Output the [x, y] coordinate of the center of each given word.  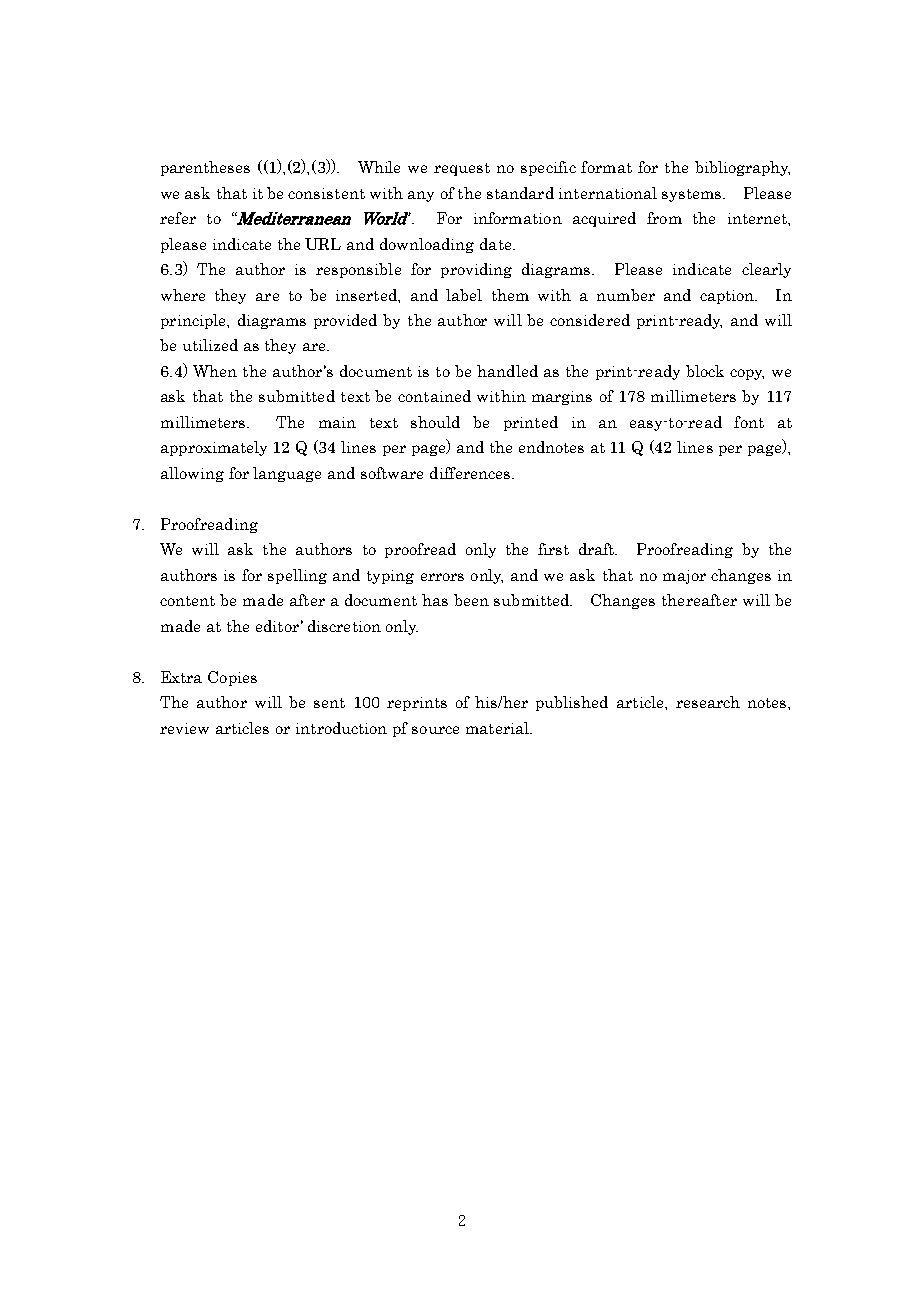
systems [693, 195]
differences [471, 473]
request [462, 169]
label [464, 295]
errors [442, 577]
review [184, 728]
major [684, 577]
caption [728, 297]
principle [195, 321]
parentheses [205, 168]
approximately [214, 448]
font [749, 422]
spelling [297, 576]
